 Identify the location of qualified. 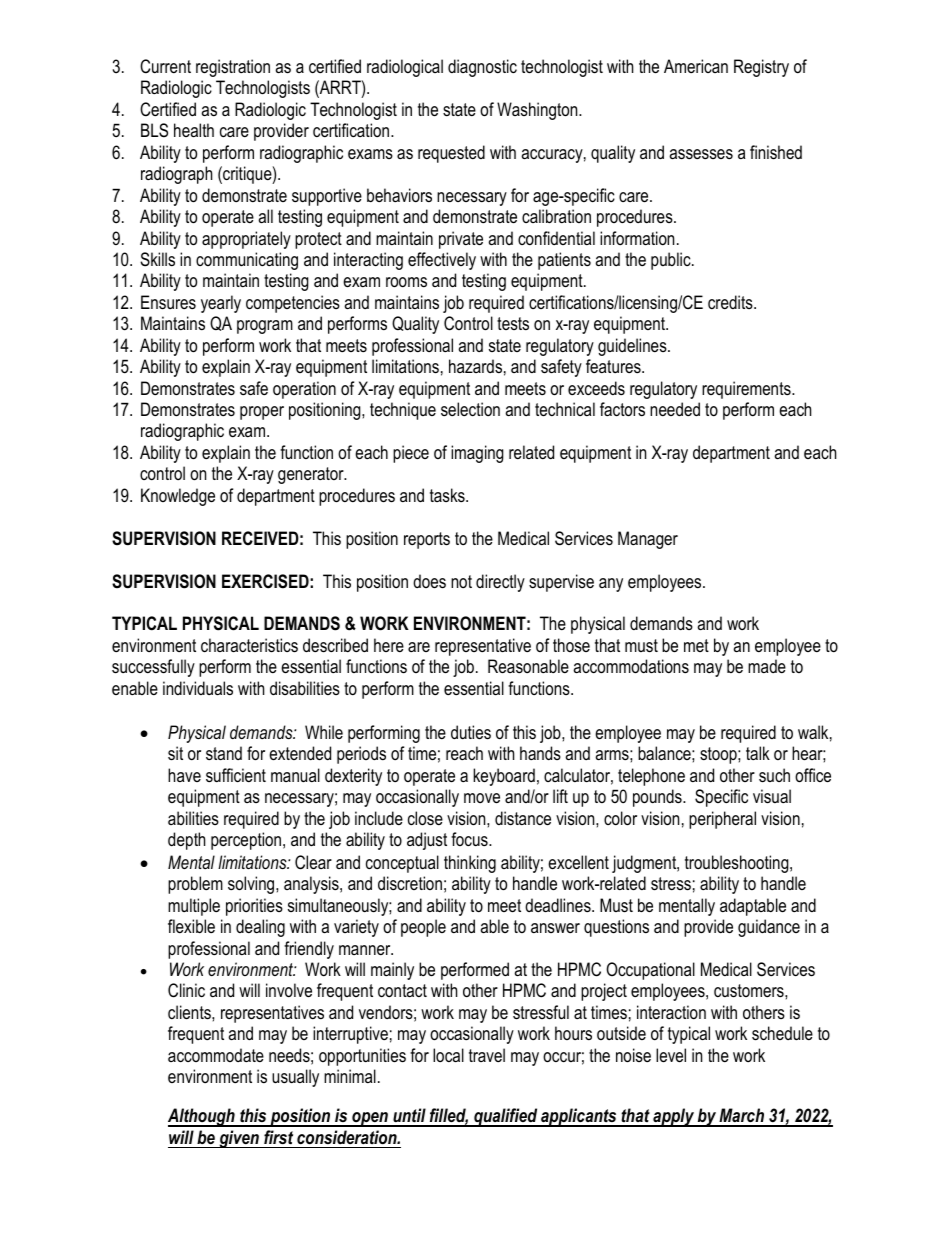
(506, 1117).
